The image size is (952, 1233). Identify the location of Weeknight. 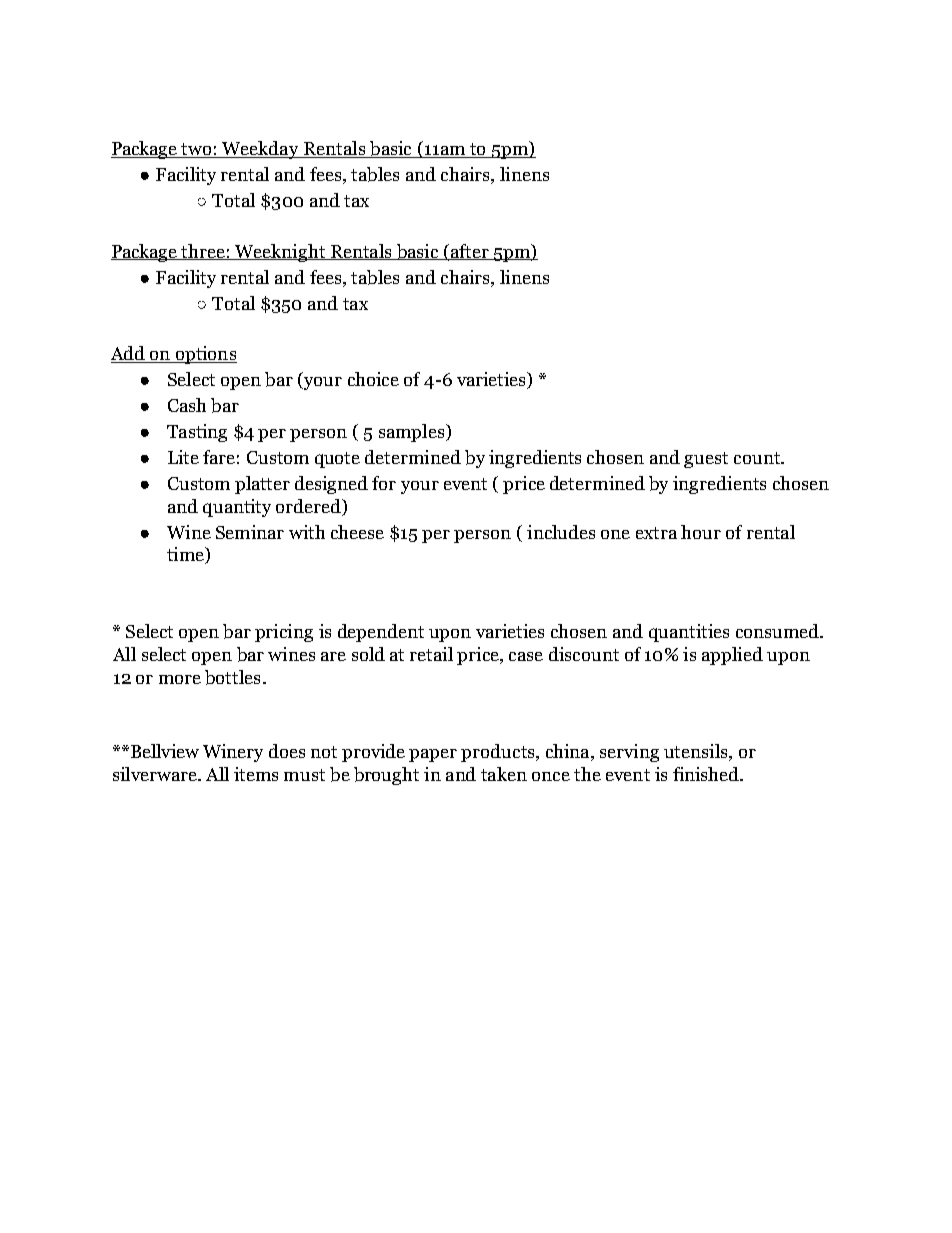
(280, 253).
